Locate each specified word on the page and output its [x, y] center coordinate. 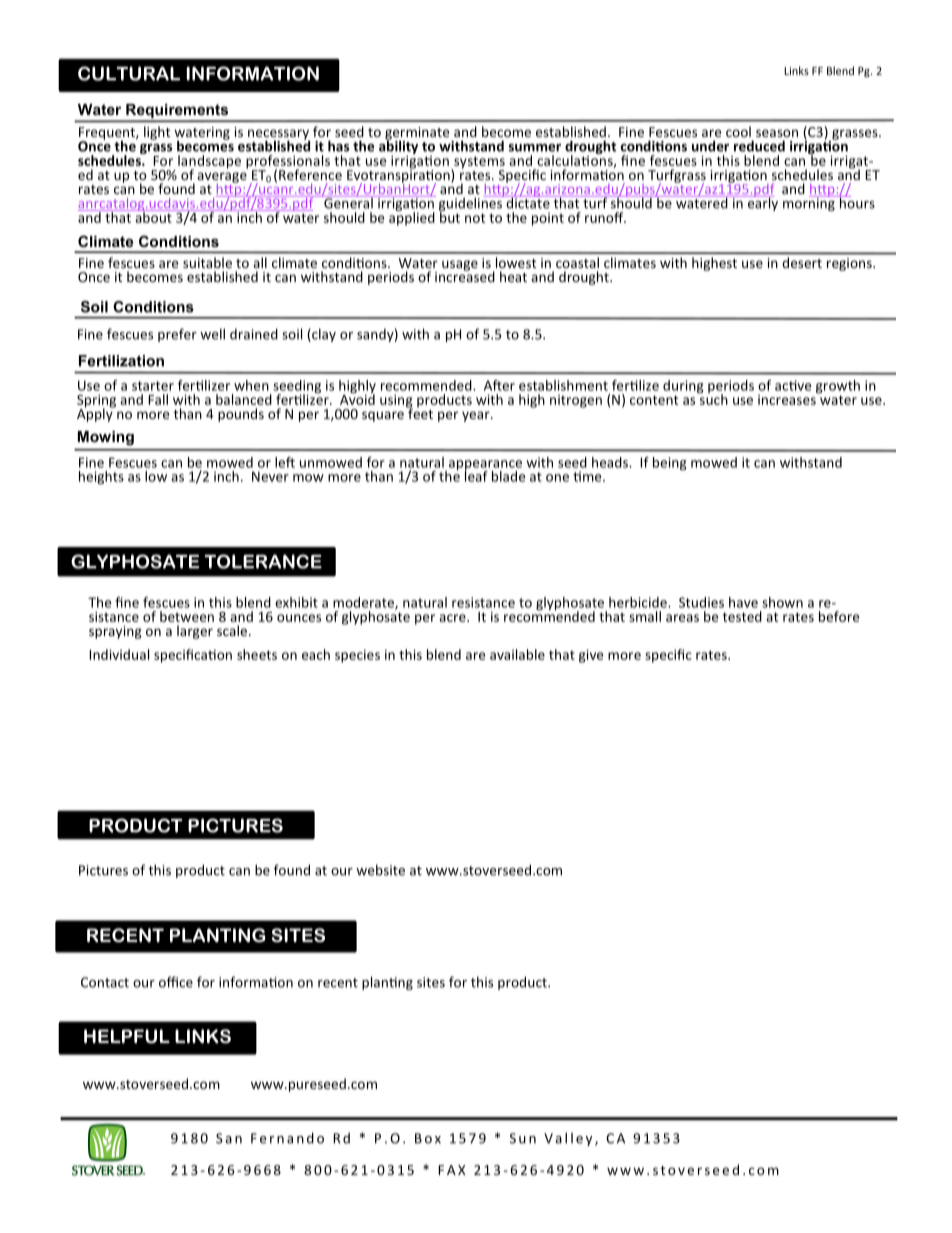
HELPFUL [127, 1036]
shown [782, 602]
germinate [418, 134]
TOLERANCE [263, 561]
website [380, 870]
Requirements [177, 112]
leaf [476, 475]
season [777, 133]
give [591, 656]
